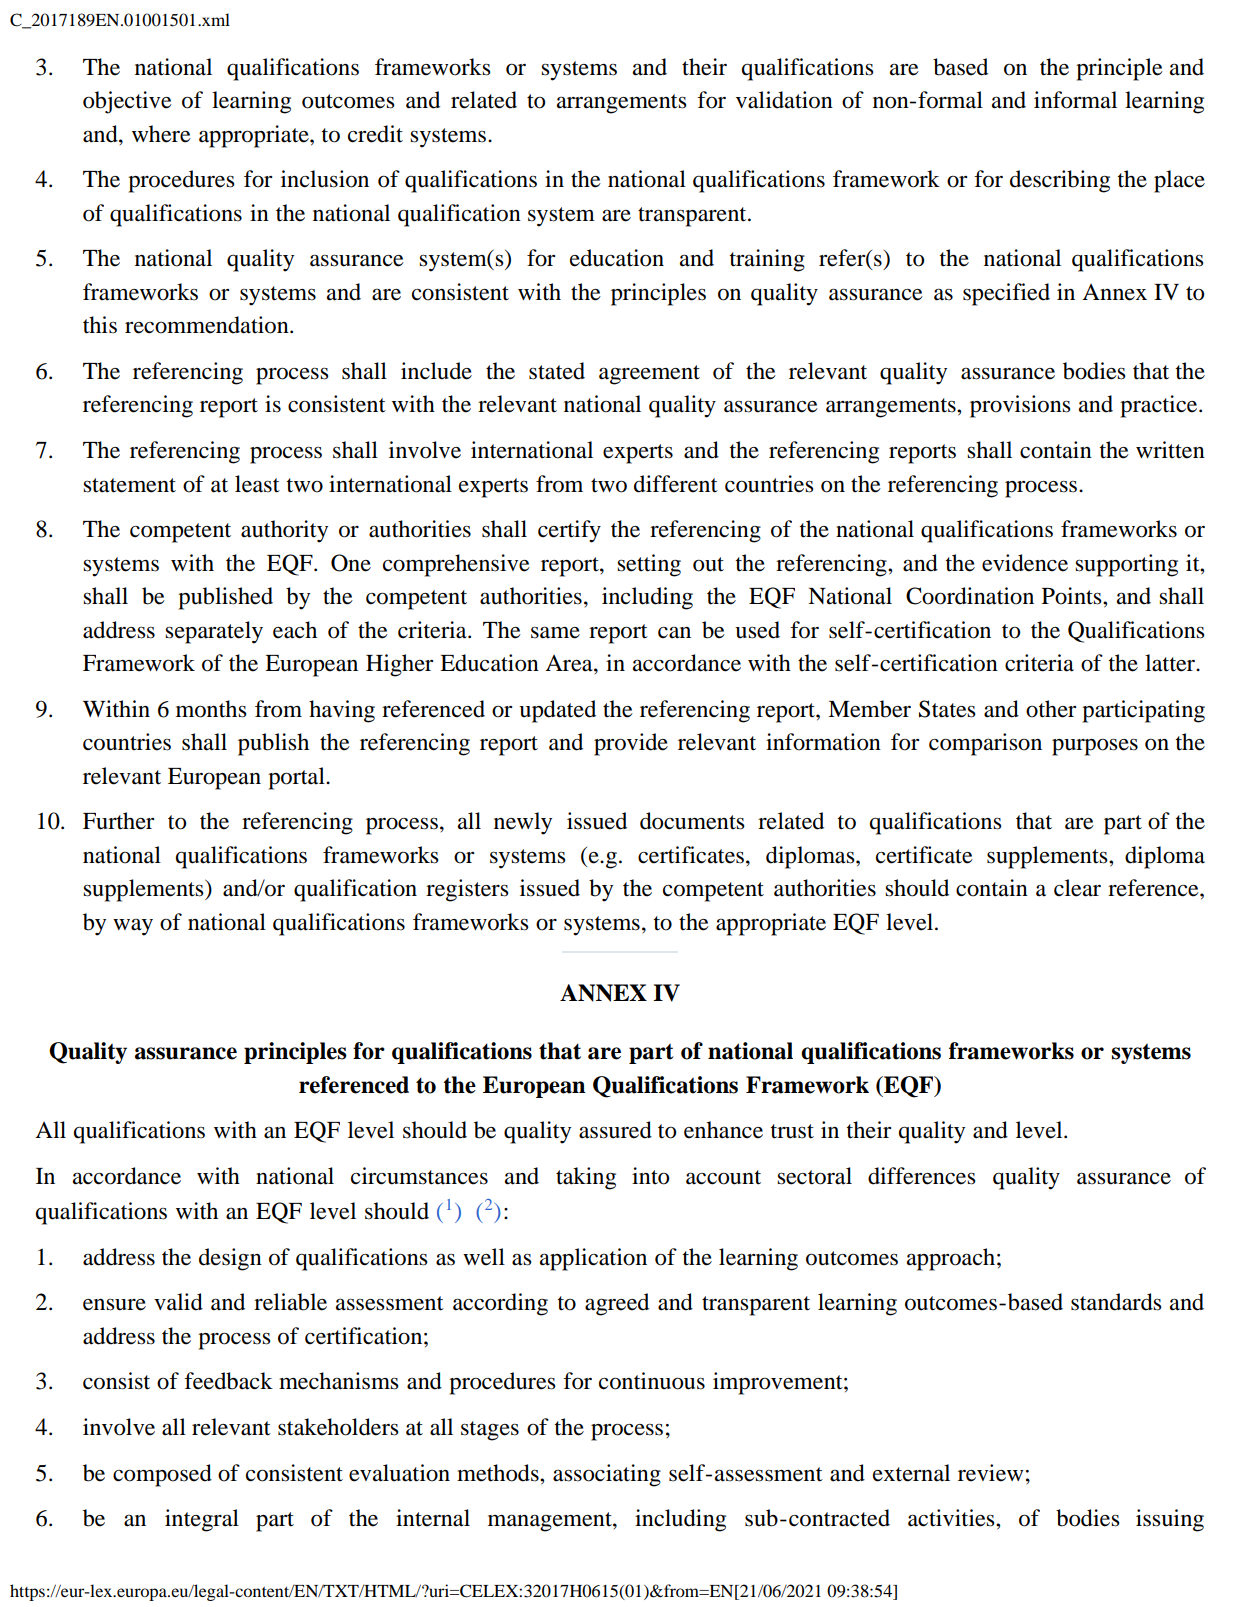 The image size is (1242, 1607). Describe the element at coordinates (1095, 747) in the image. I see `purposes` at that location.
